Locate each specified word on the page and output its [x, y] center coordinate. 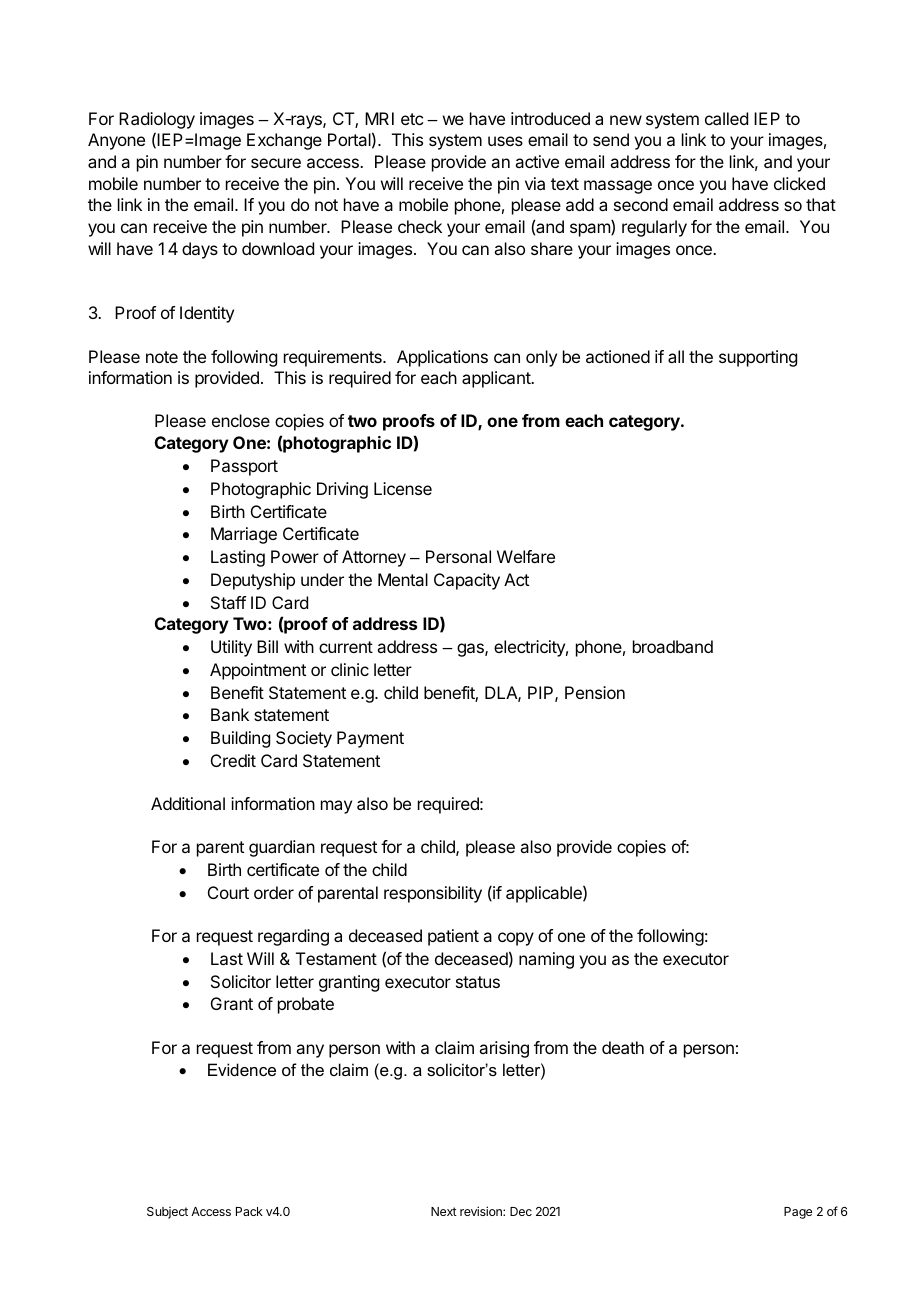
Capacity [467, 581]
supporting [758, 358]
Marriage [244, 535]
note [162, 357]
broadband [673, 646]
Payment [370, 739]
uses [505, 141]
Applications [442, 358]
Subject [167, 1213]
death [623, 1047]
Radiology [157, 120]
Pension [595, 692]
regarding [293, 937]
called [726, 118]
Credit [233, 760]
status [478, 982]
